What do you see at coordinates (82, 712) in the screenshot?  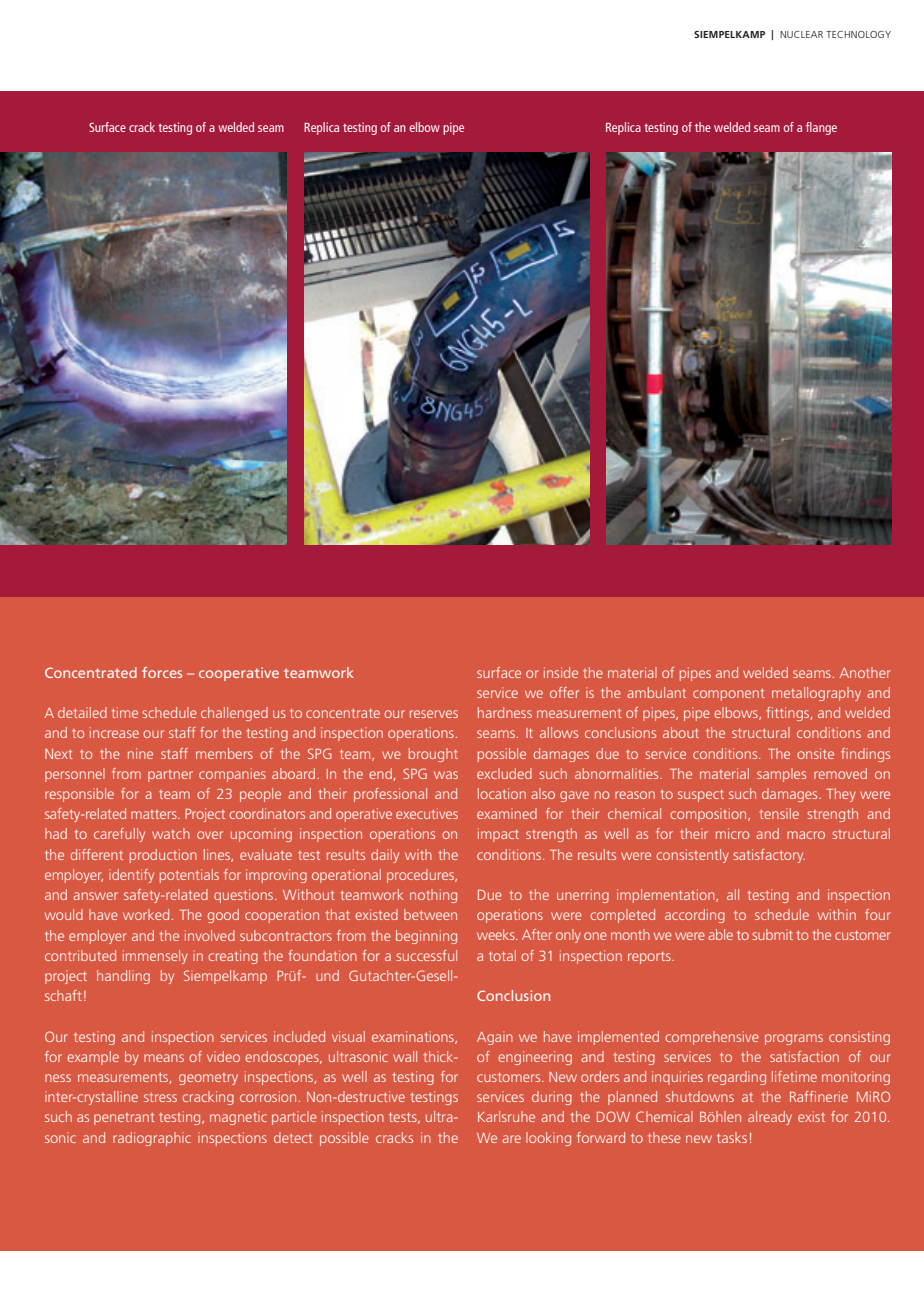 I see `detailed` at bounding box center [82, 712].
